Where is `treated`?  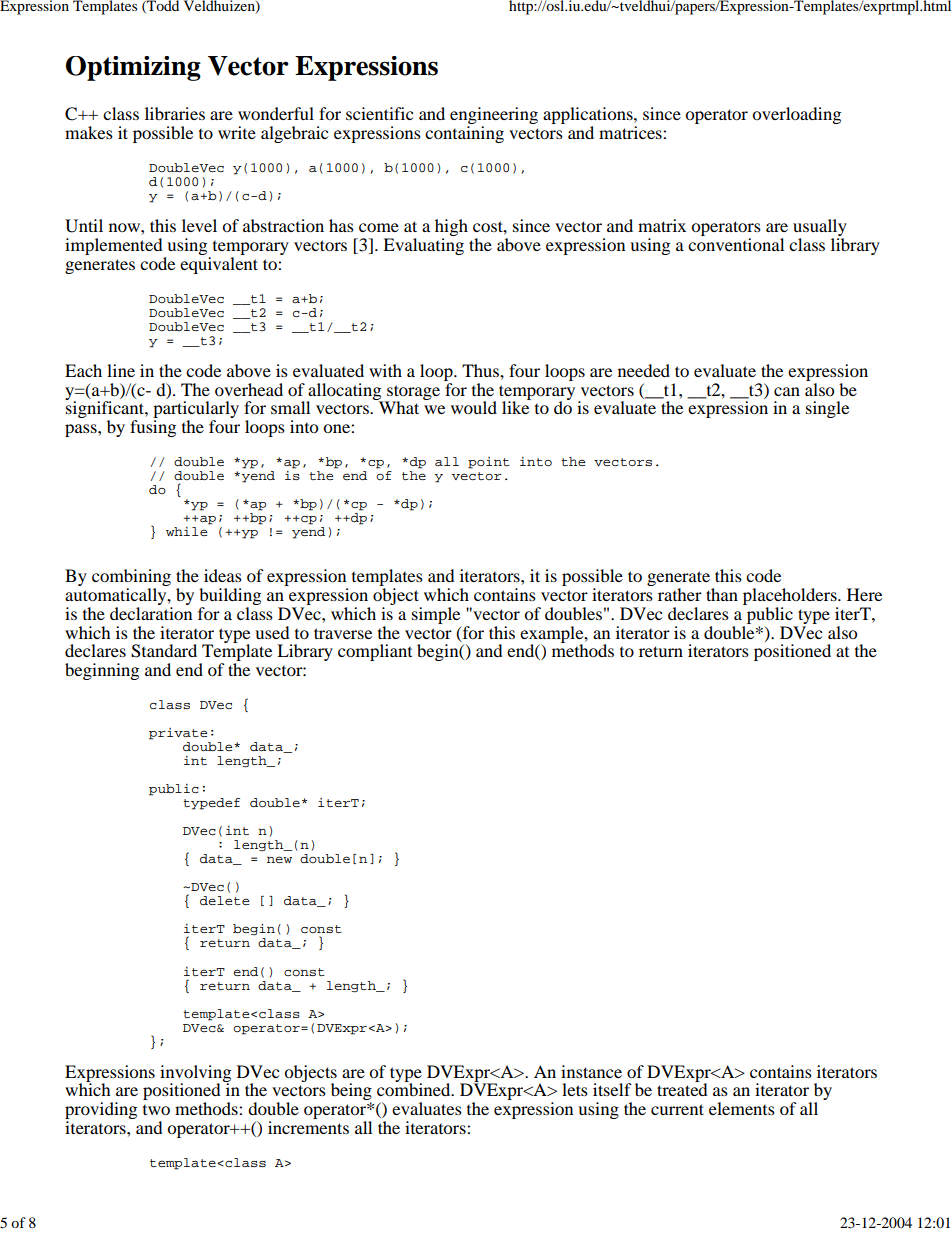
treated is located at coordinates (682, 1088).
